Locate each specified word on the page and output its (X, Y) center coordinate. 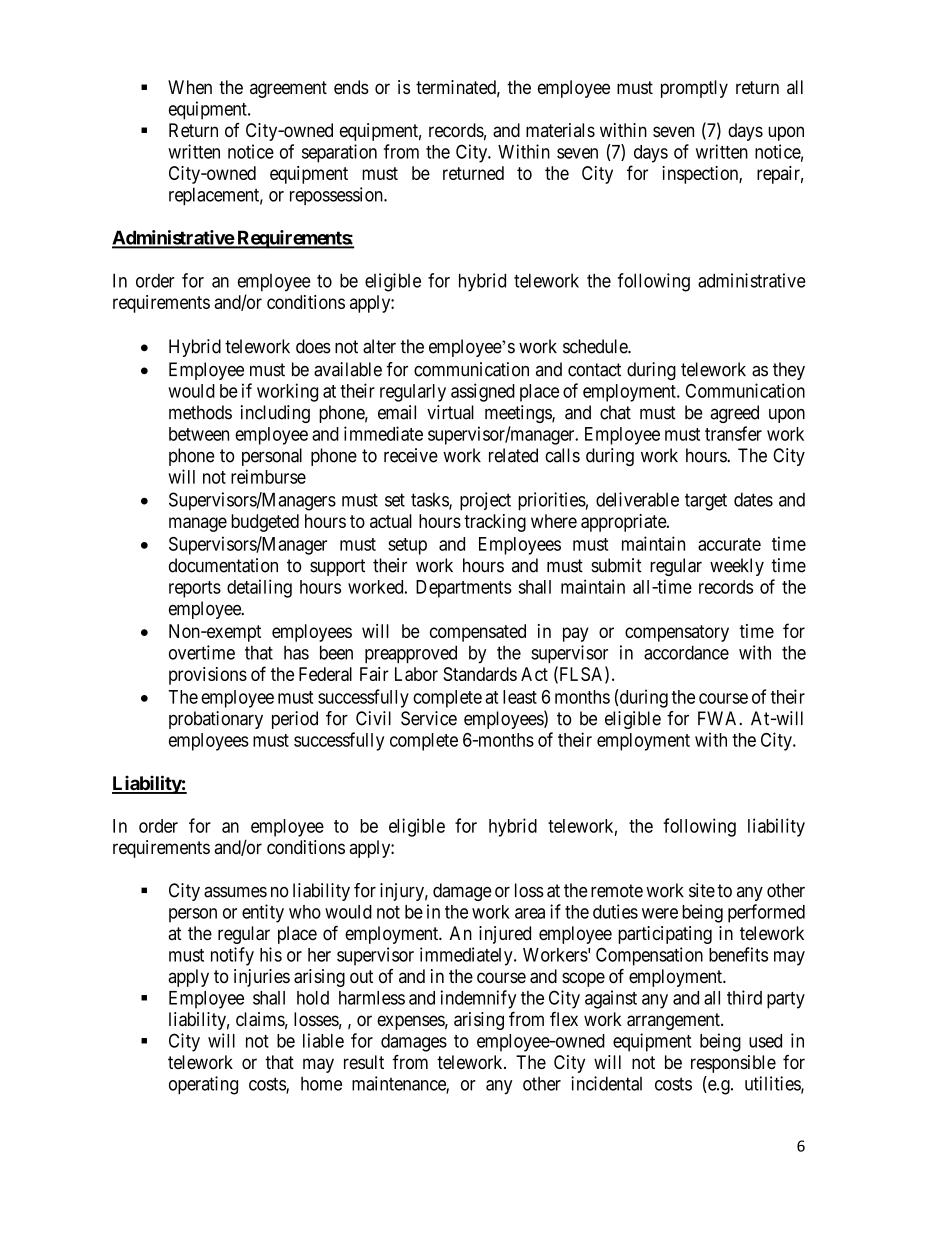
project (485, 501)
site (702, 890)
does (313, 346)
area (530, 913)
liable (323, 1040)
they (789, 371)
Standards (480, 674)
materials (560, 130)
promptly (694, 89)
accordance (686, 652)
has (296, 653)
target (706, 502)
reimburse (268, 476)
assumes (235, 892)
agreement (288, 89)
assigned (483, 392)
